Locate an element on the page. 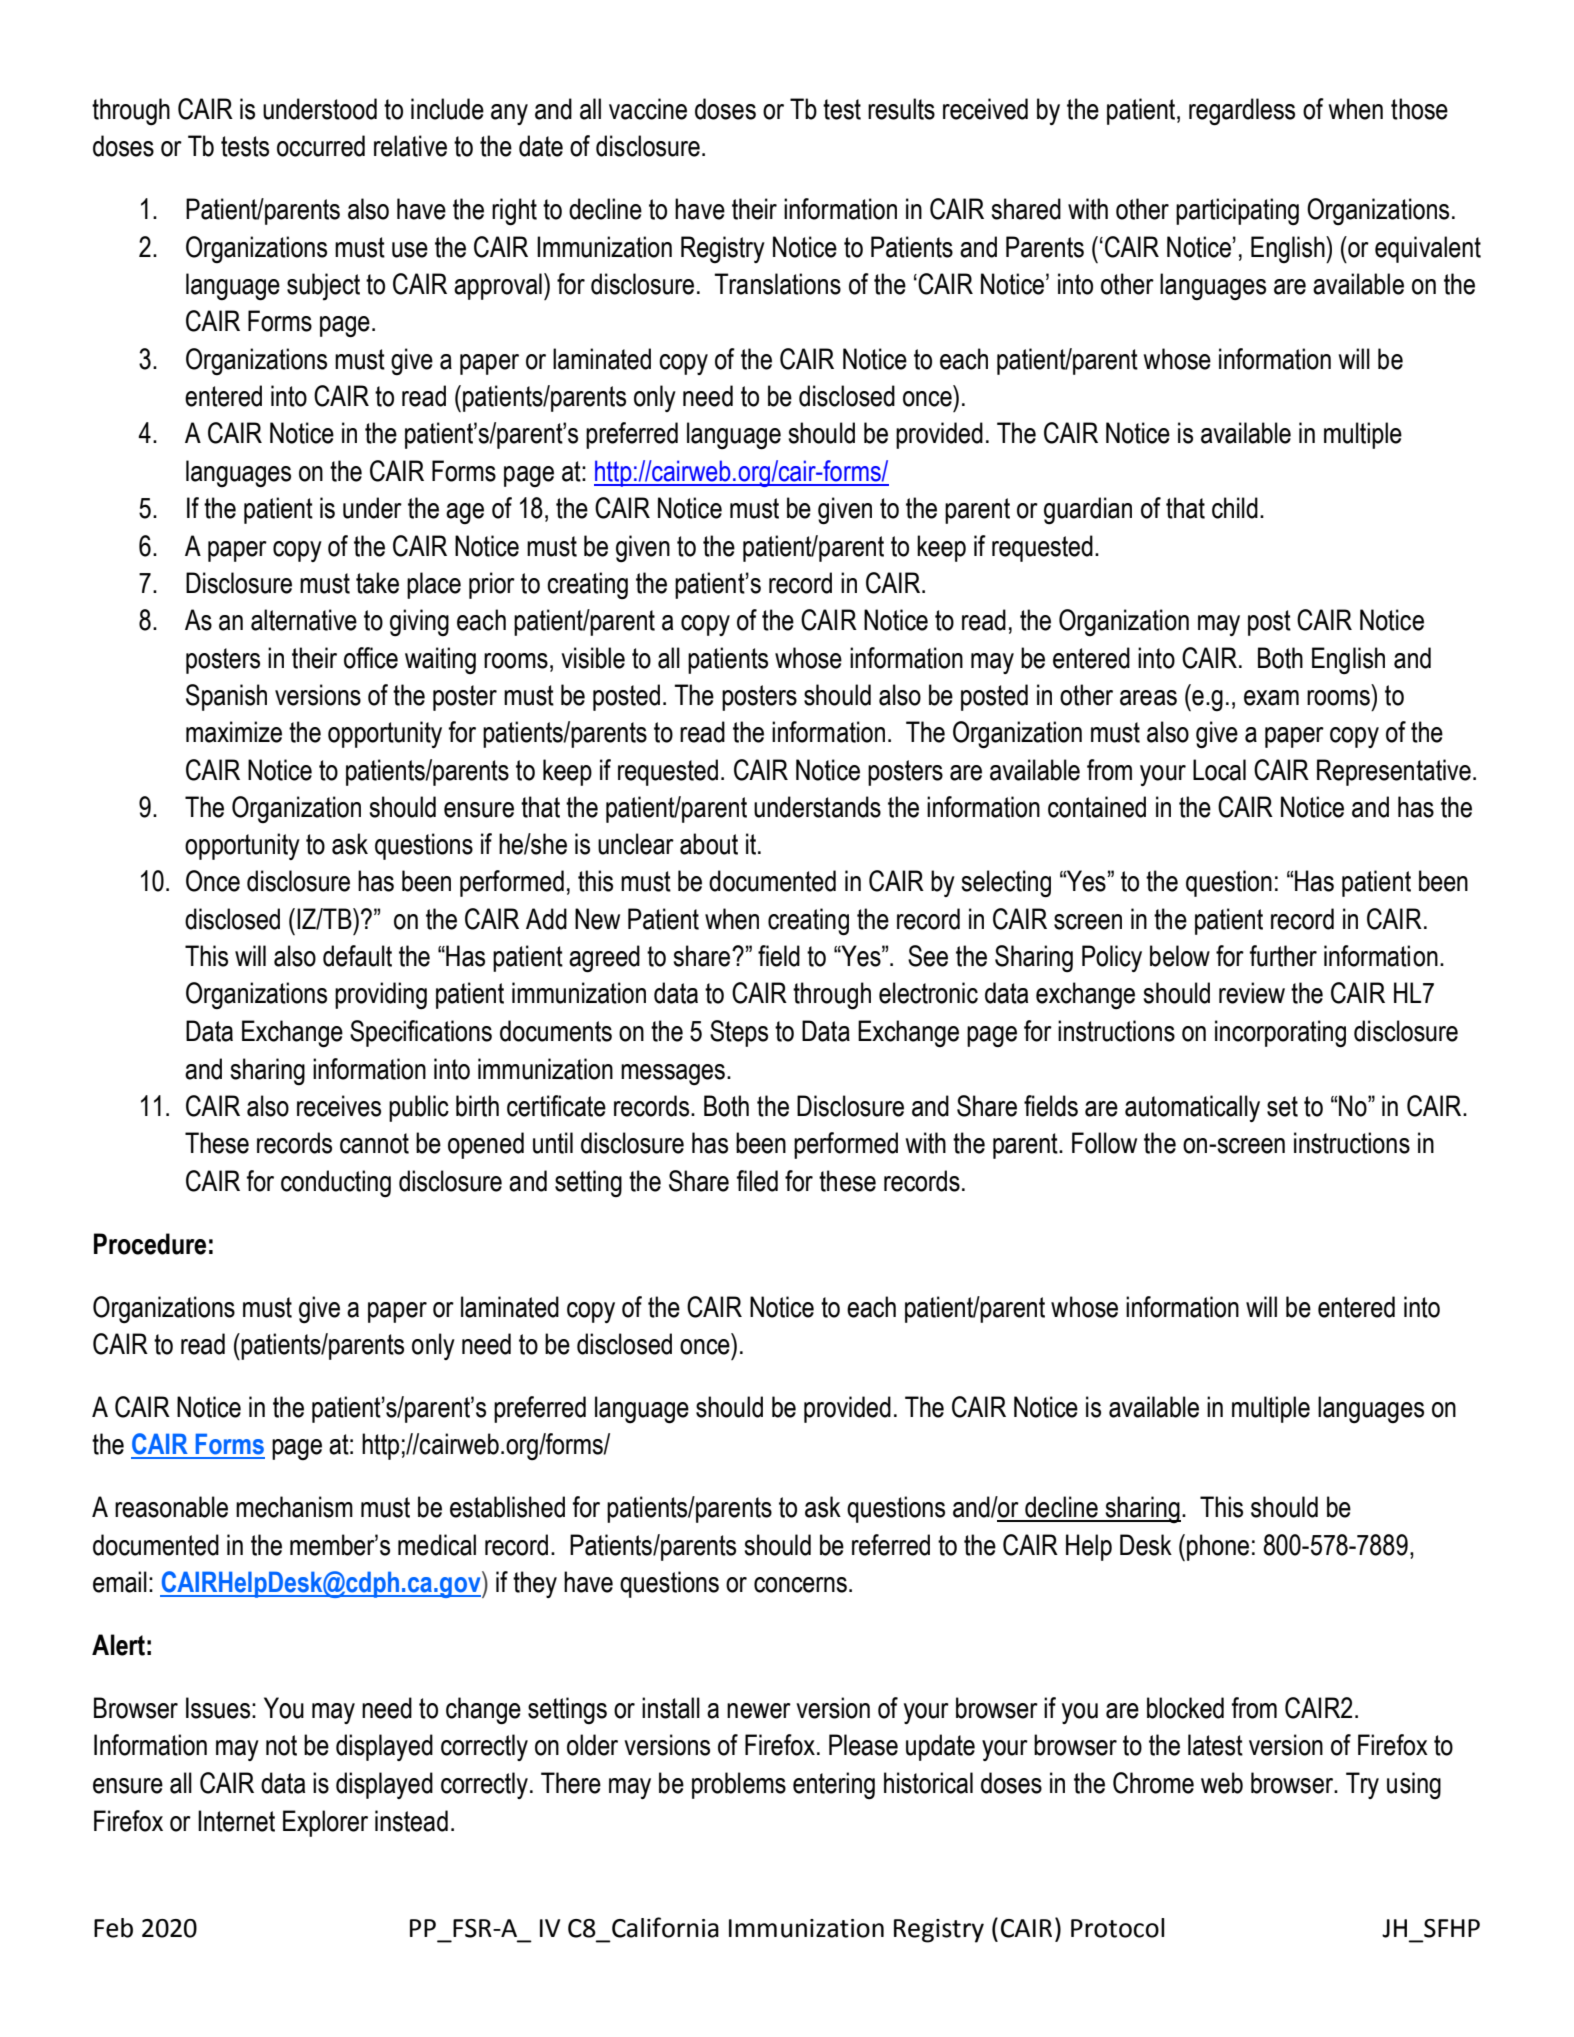 Image resolution: width=1574 pixels, height=2037 pixels. problems is located at coordinates (739, 1785).
